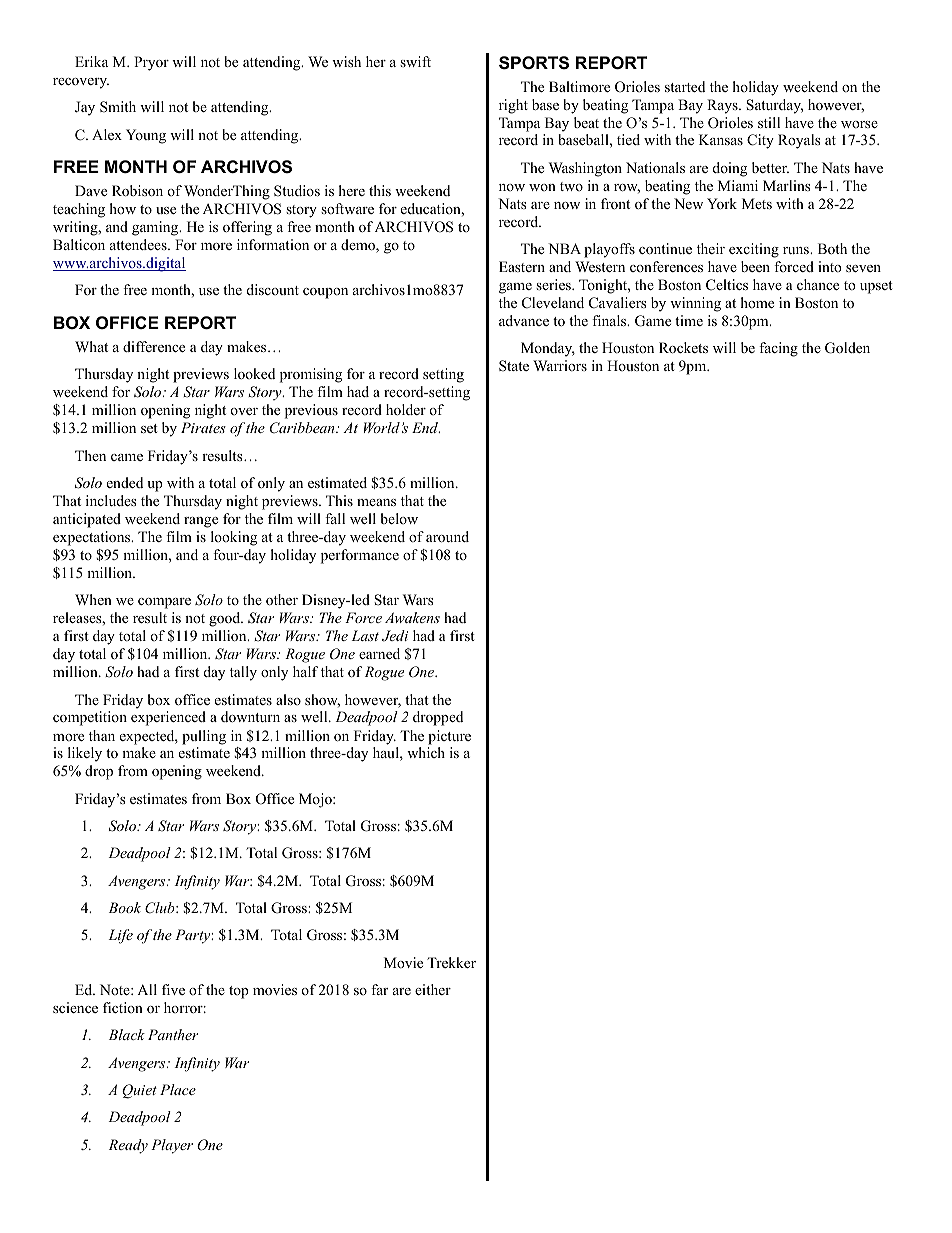 The width and height of the document is (952, 1233). Describe the element at coordinates (151, 63) in the document. I see `Pryor` at that location.
